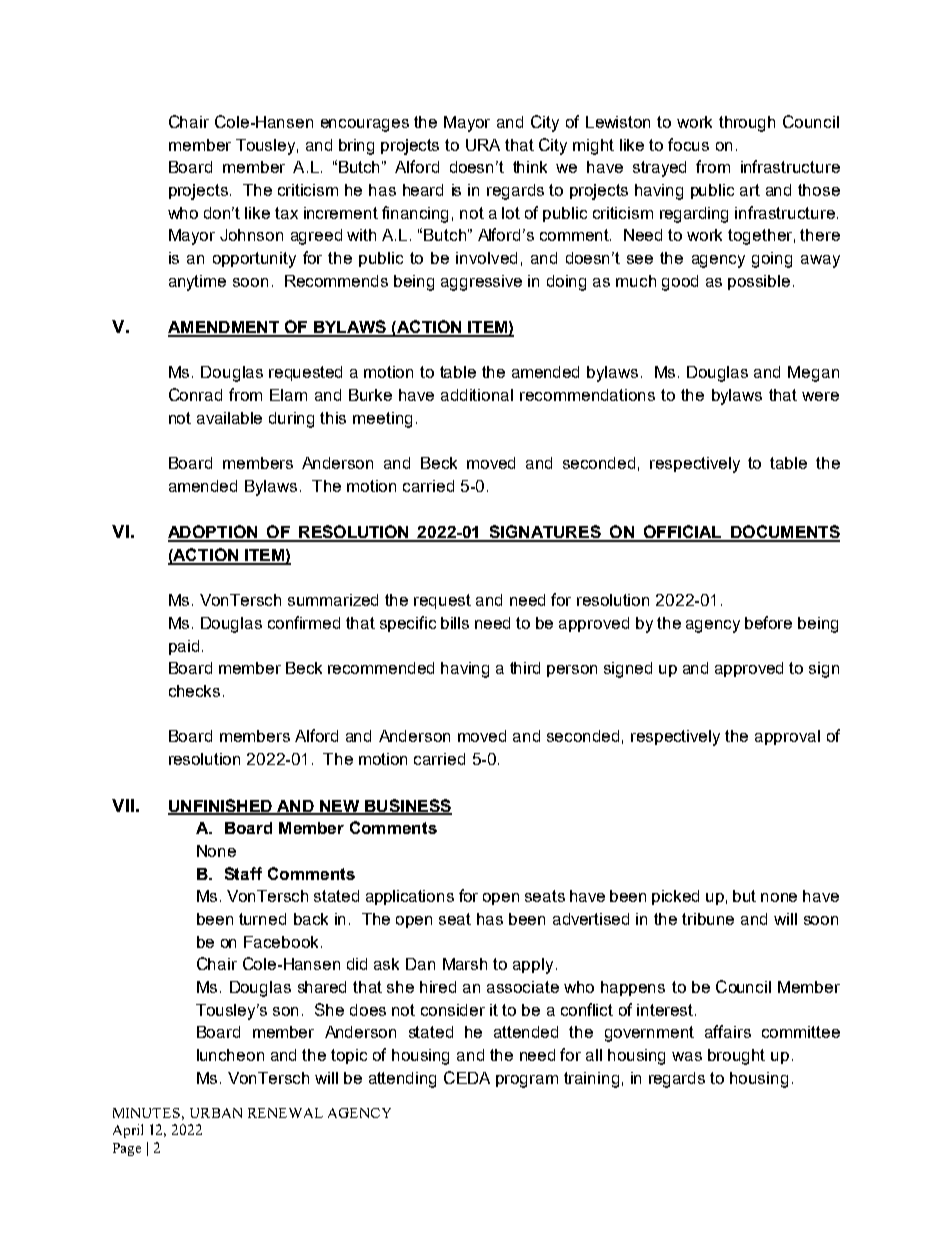  Describe the element at coordinates (813, 374) in the document. I see `Megan` at that location.
